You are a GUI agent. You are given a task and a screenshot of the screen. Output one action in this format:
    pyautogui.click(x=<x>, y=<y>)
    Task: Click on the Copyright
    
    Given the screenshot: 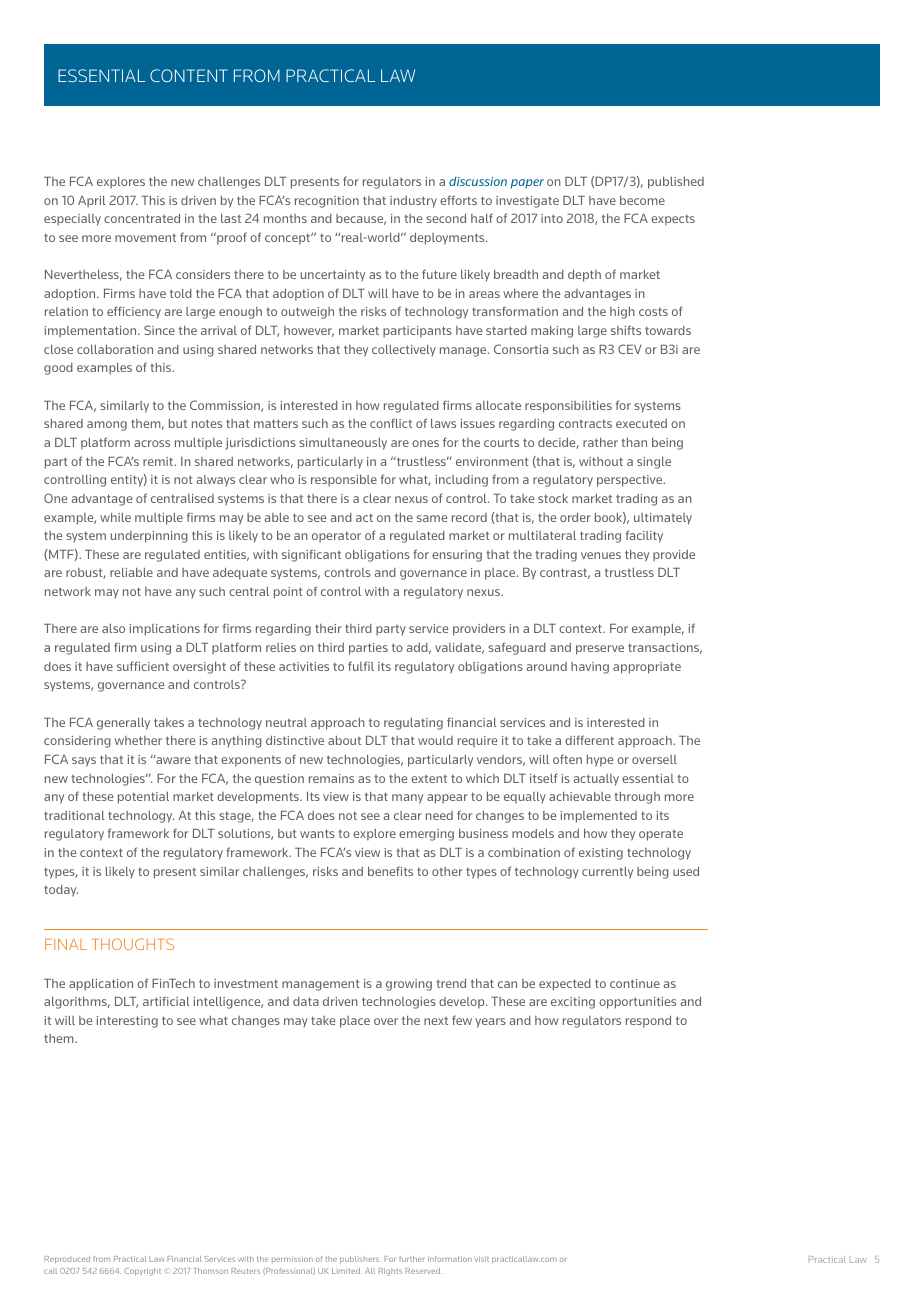 What is the action you would take?
    pyautogui.click(x=142, y=1272)
